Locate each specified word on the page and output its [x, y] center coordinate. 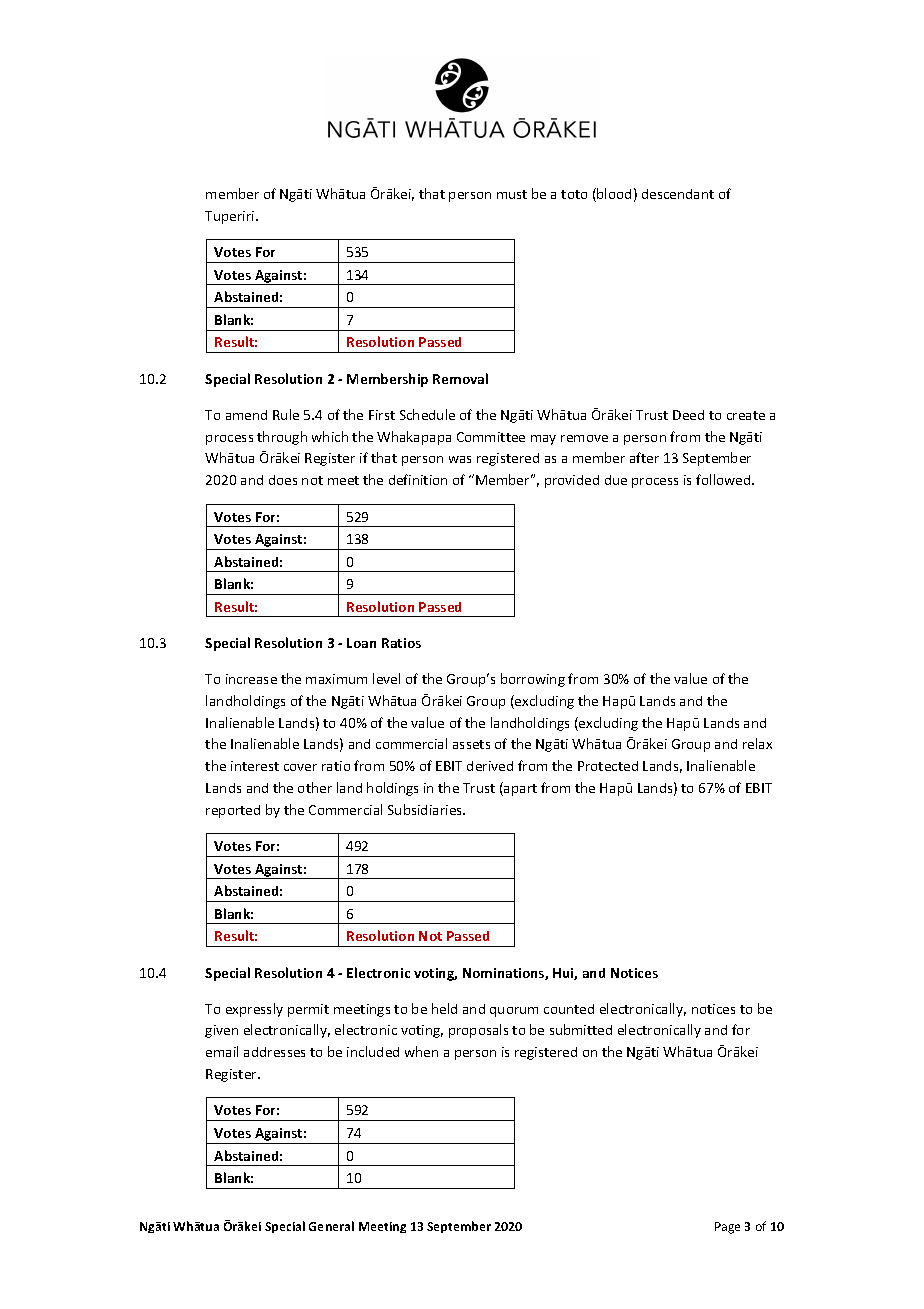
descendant [678, 194]
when [421, 1051]
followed [724, 479]
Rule [286, 414]
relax [757, 743]
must [512, 194]
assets [471, 744]
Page [727, 1228]
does [283, 480]
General [331, 1226]
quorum [514, 1012]
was [460, 459]
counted [569, 1009]
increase [251, 679]
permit [308, 1010]
